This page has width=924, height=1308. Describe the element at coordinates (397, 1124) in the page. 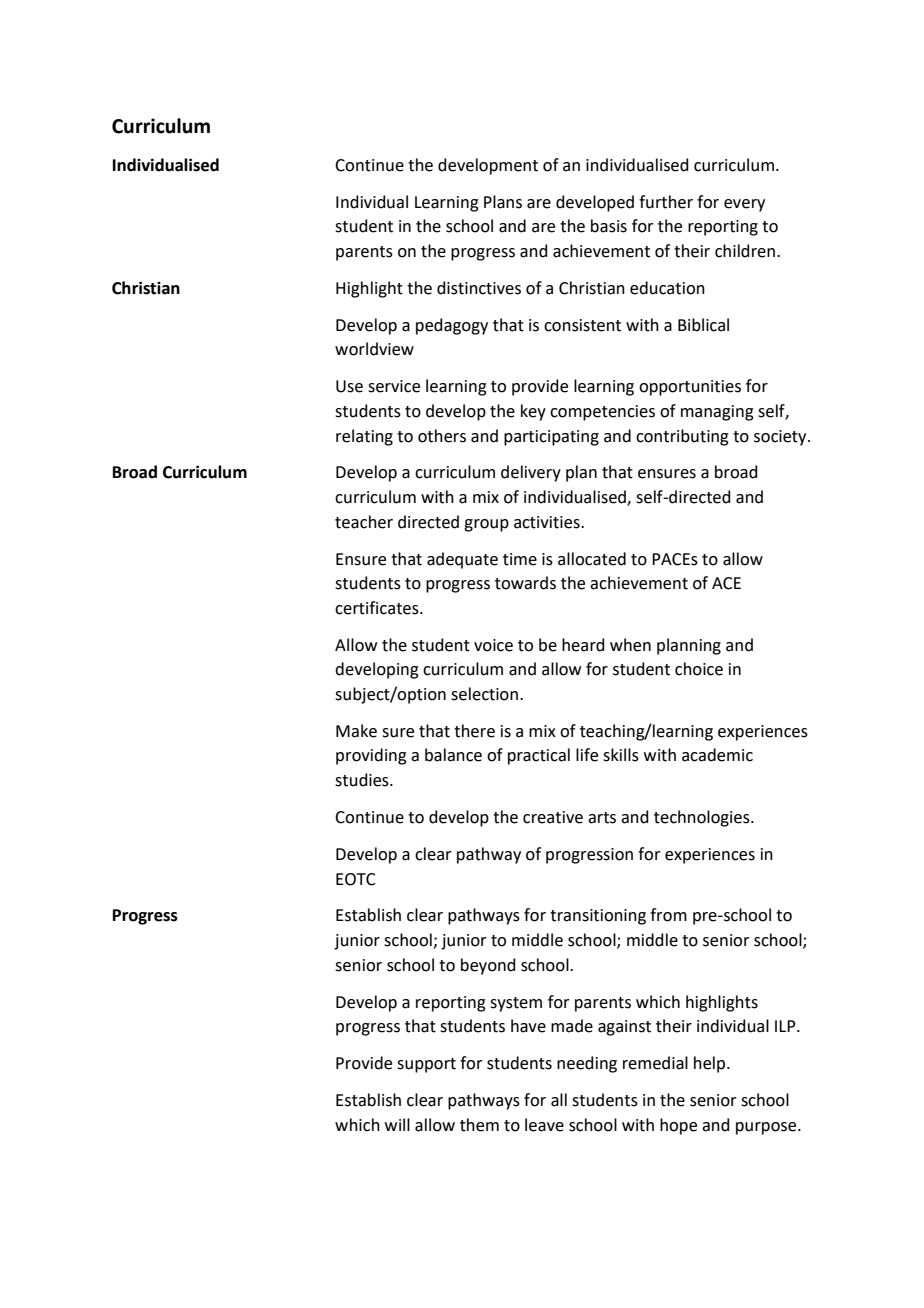

I see `will` at that location.
